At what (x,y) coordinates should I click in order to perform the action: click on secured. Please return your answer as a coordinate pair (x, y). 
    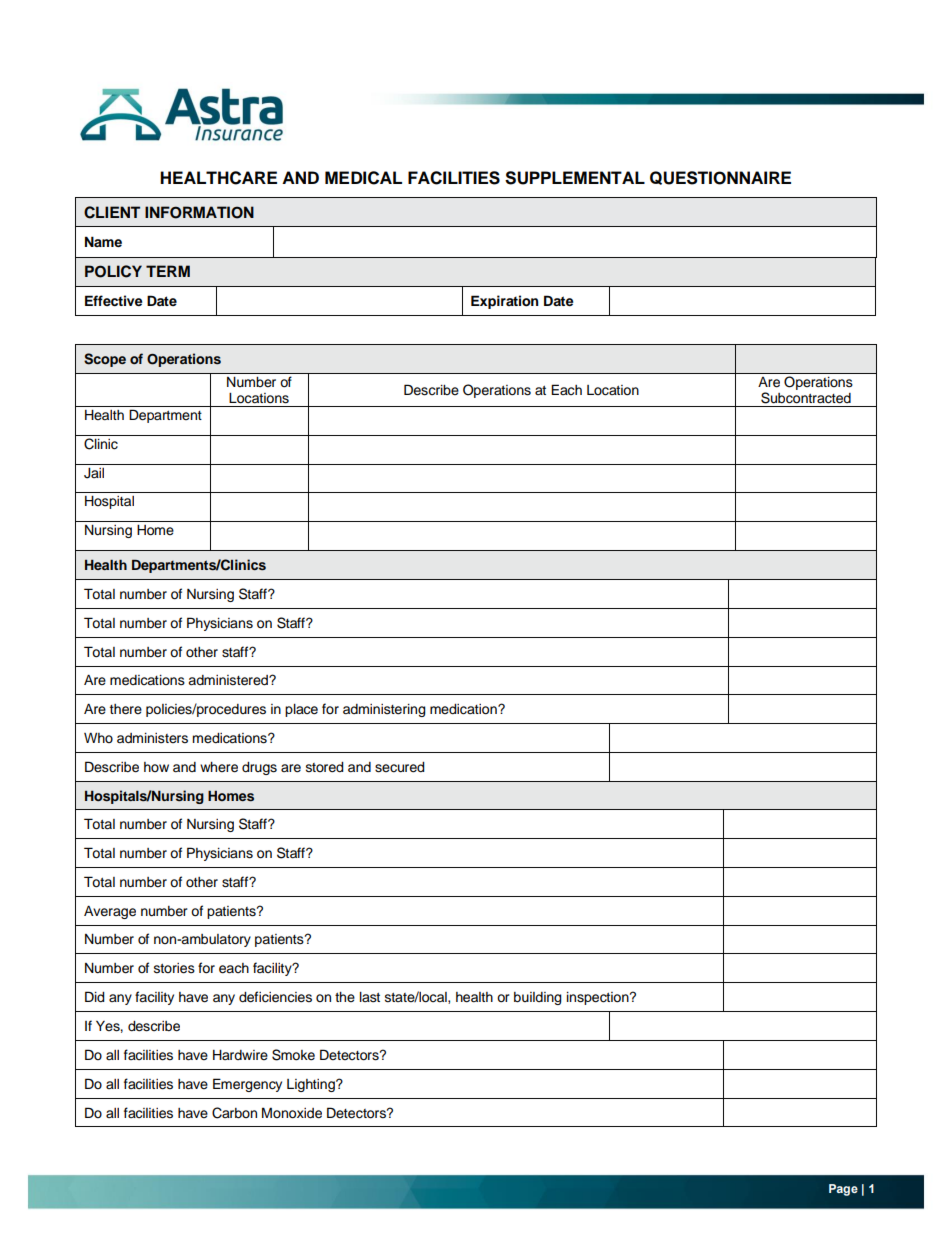
    Looking at the image, I should click on (400, 767).
